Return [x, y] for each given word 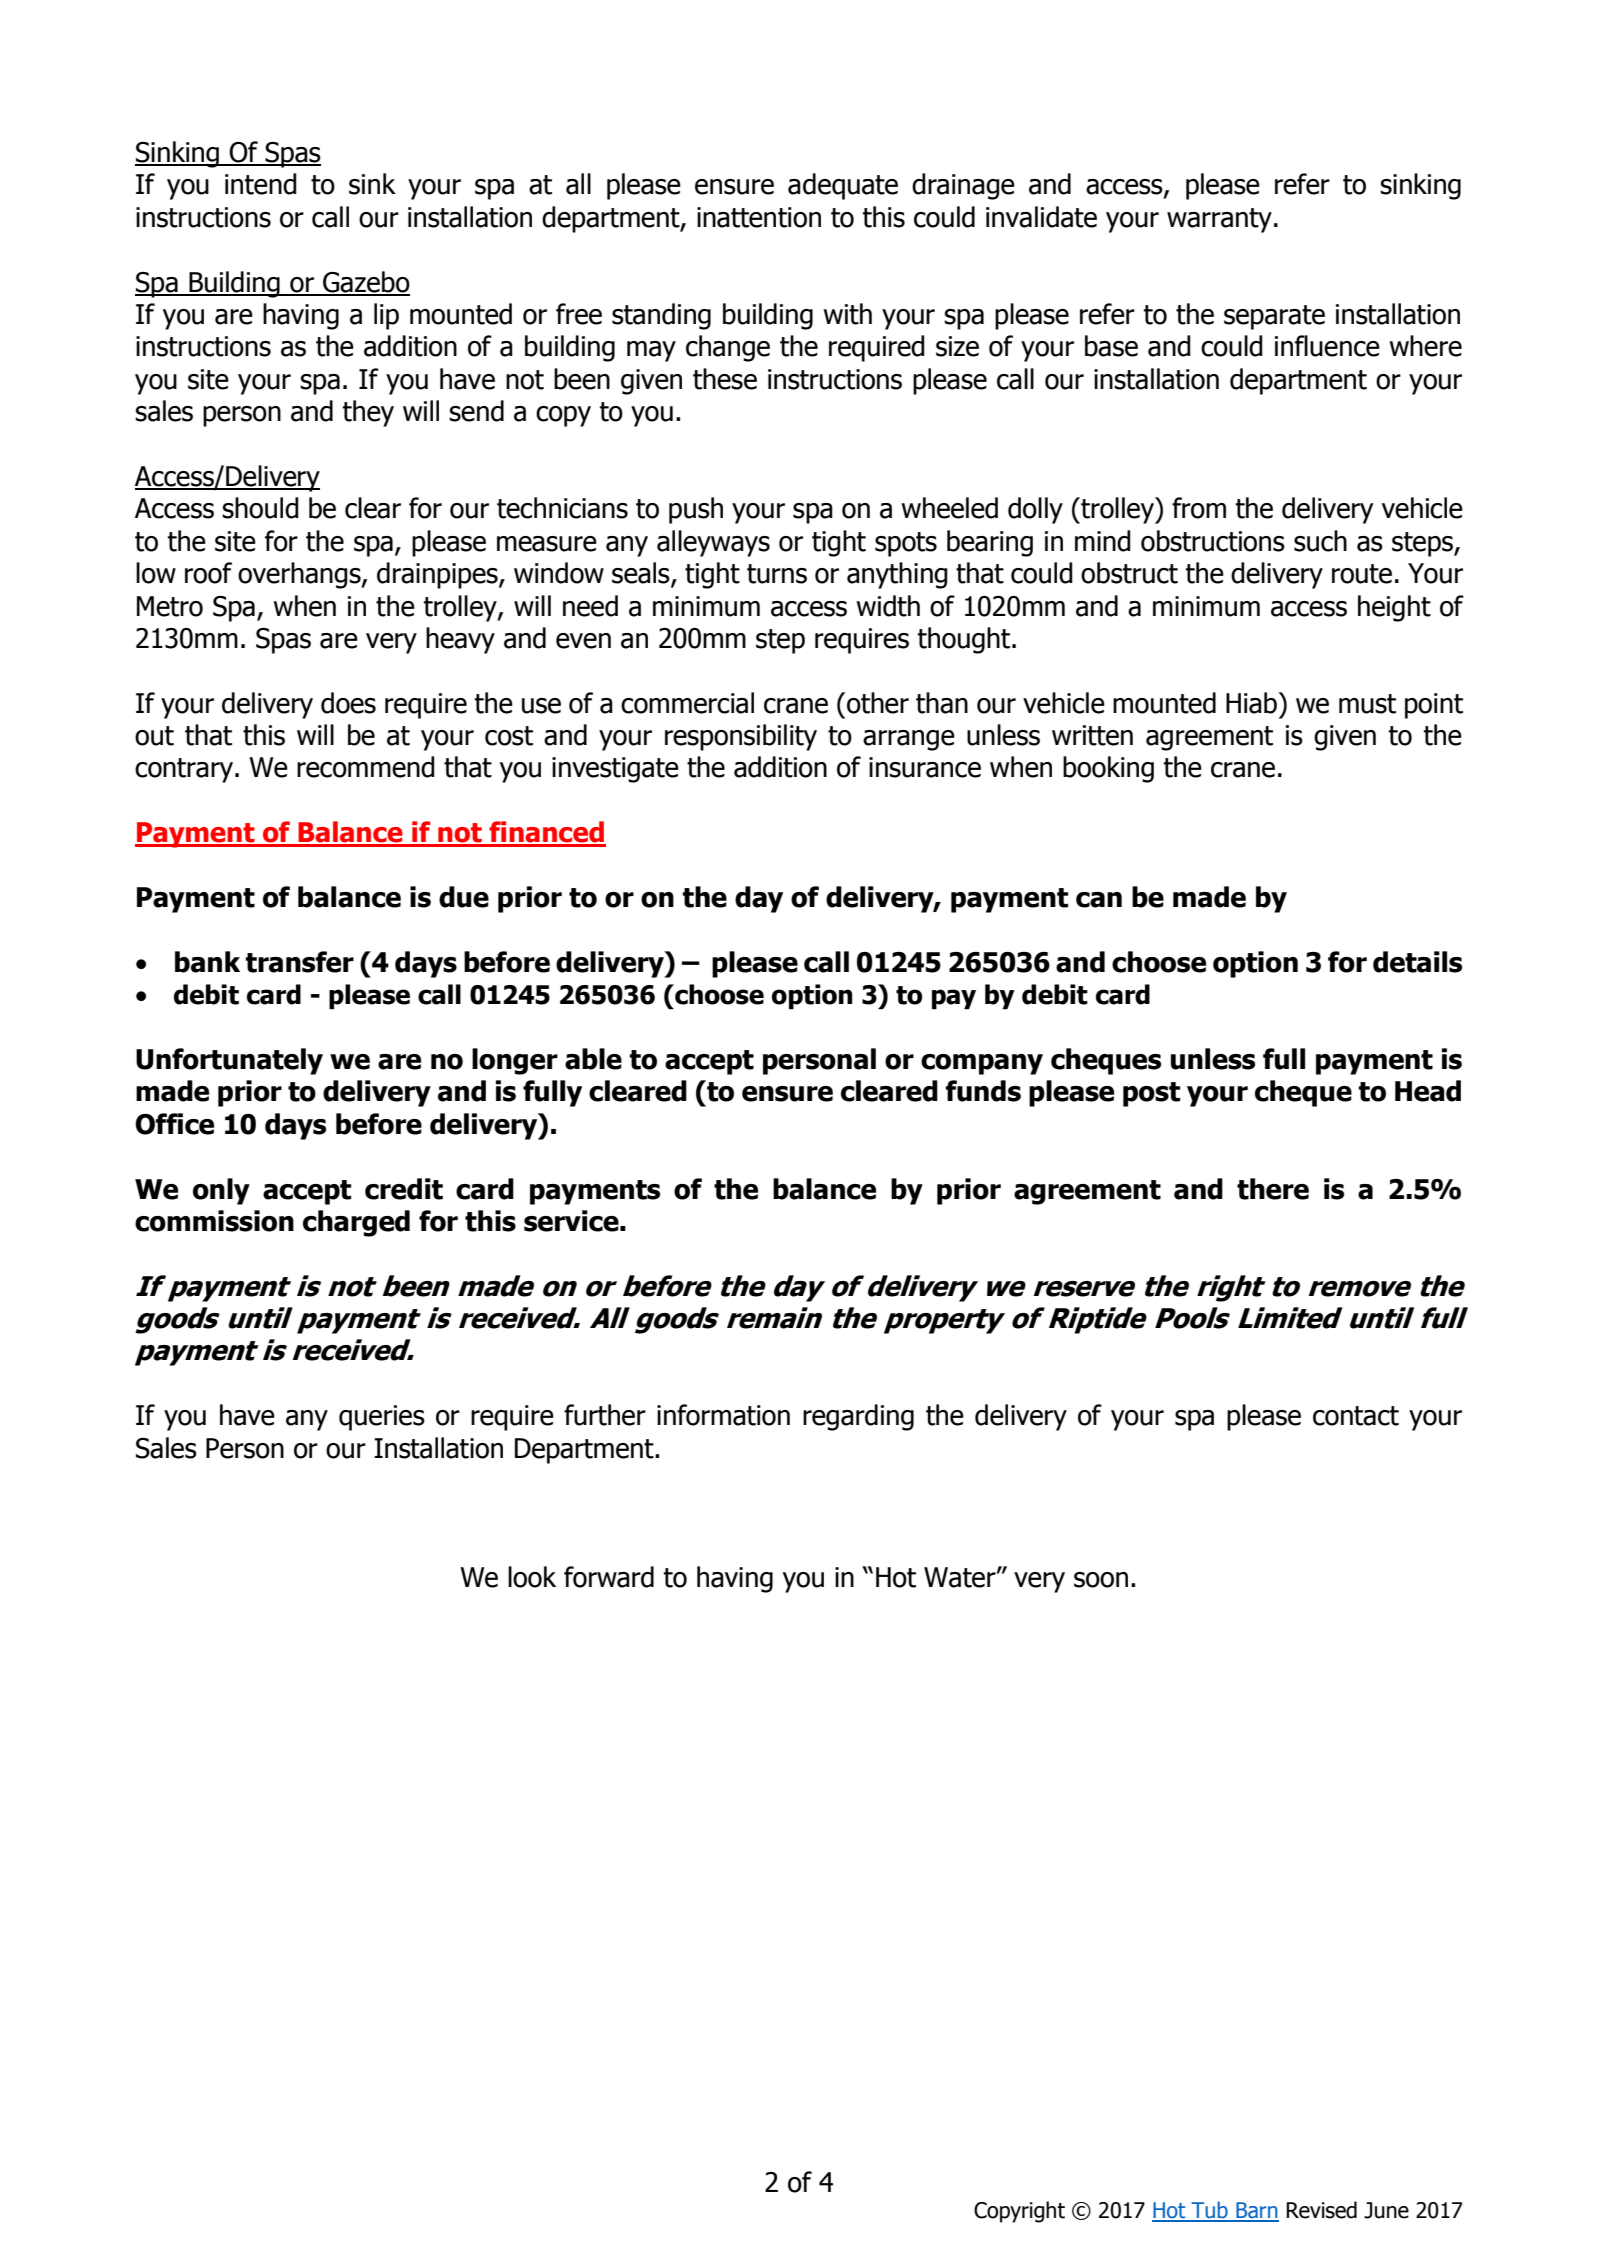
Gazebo [365, 283]
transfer [300, 962]
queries [382, 1418]
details [1417, 962]
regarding [858, 1417]
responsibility [741, 737]
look [532, 1577]
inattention [759, 217]
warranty [1219, 220]
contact [1356, 1416]
